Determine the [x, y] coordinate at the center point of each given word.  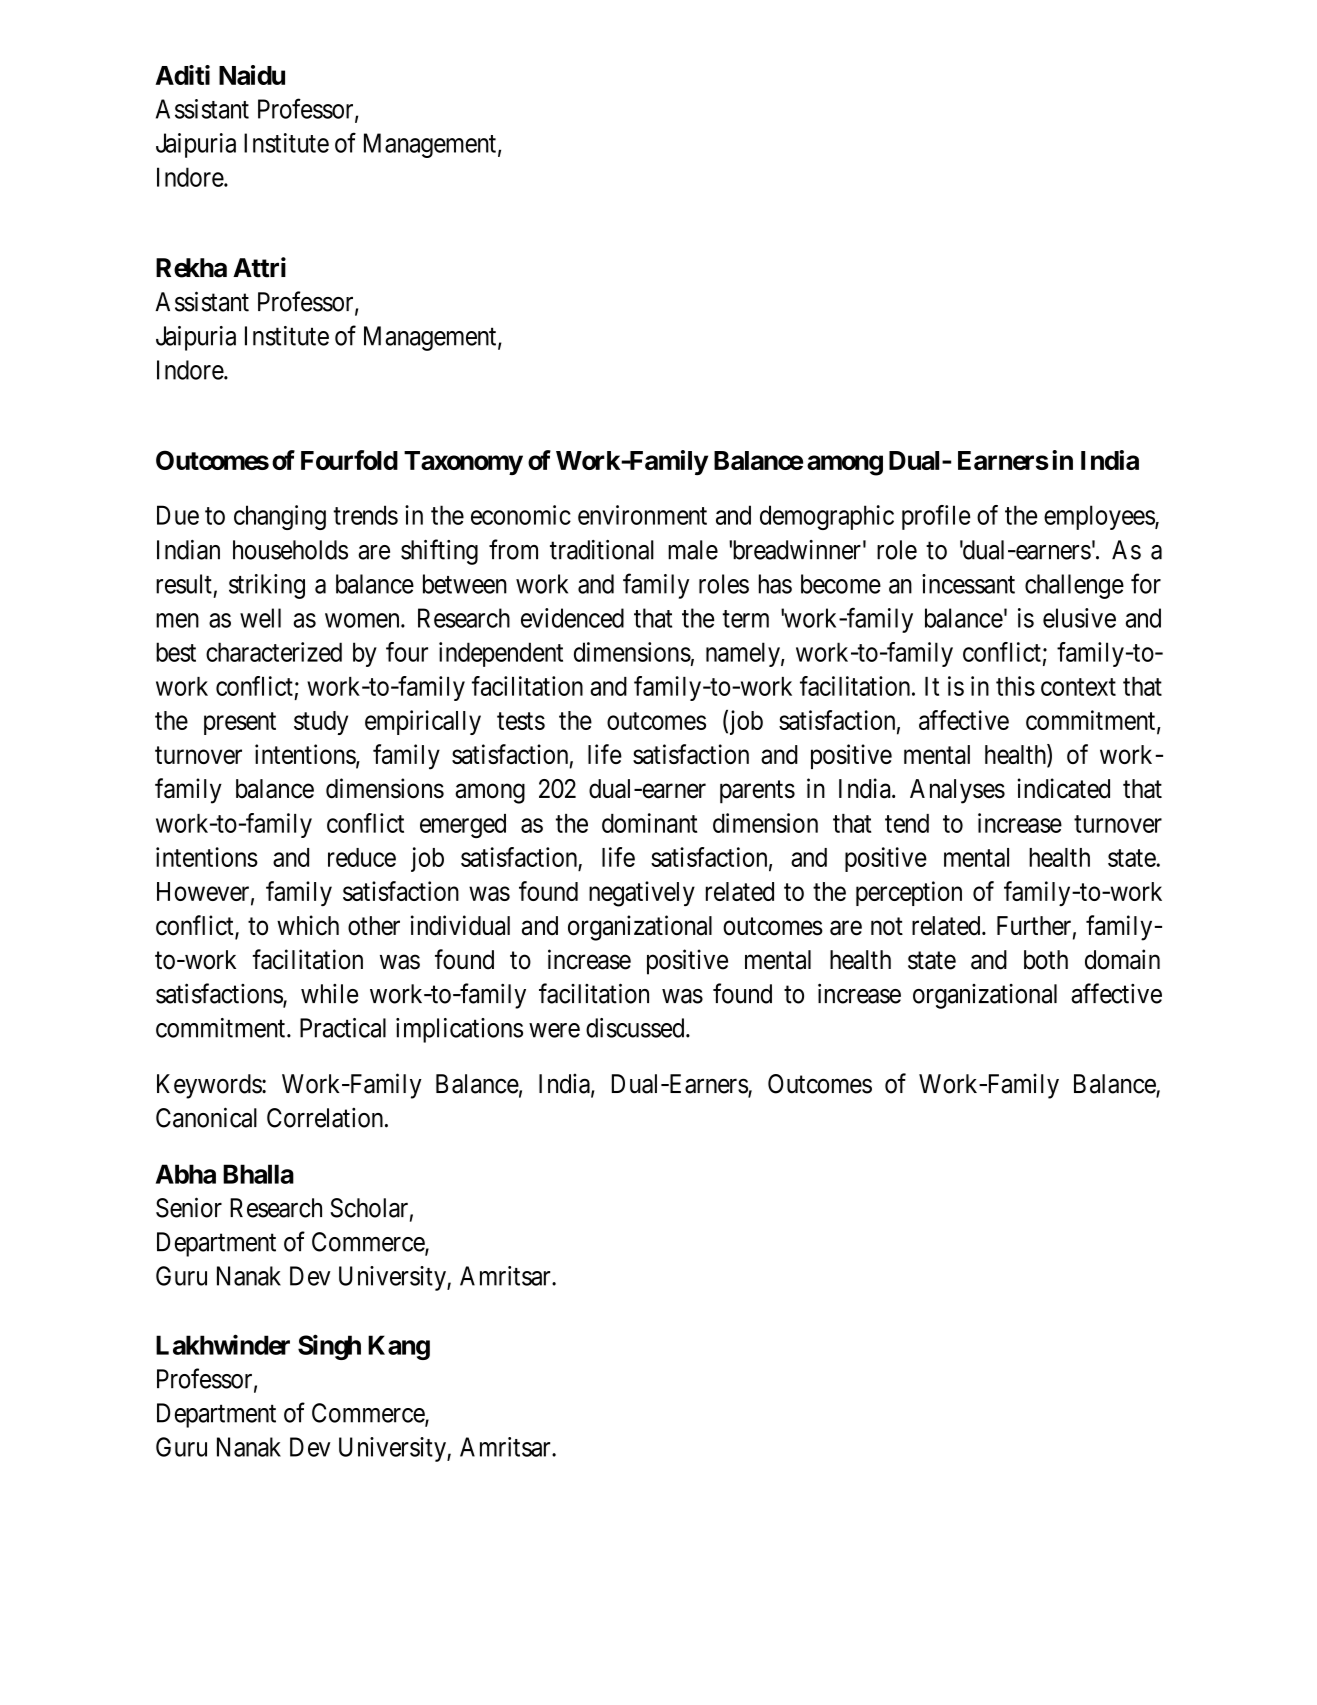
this [1015, 686]
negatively [642, 894]
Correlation [326, 1118]
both [1046, 960]
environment [642, 515]
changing [280, 517]
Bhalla [258, 1174]
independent [501, 654]
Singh [329, 1347]
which [308, 925]
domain [1122, 959]
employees [1100, 517]
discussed [636, 1028]
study [321, 723]
